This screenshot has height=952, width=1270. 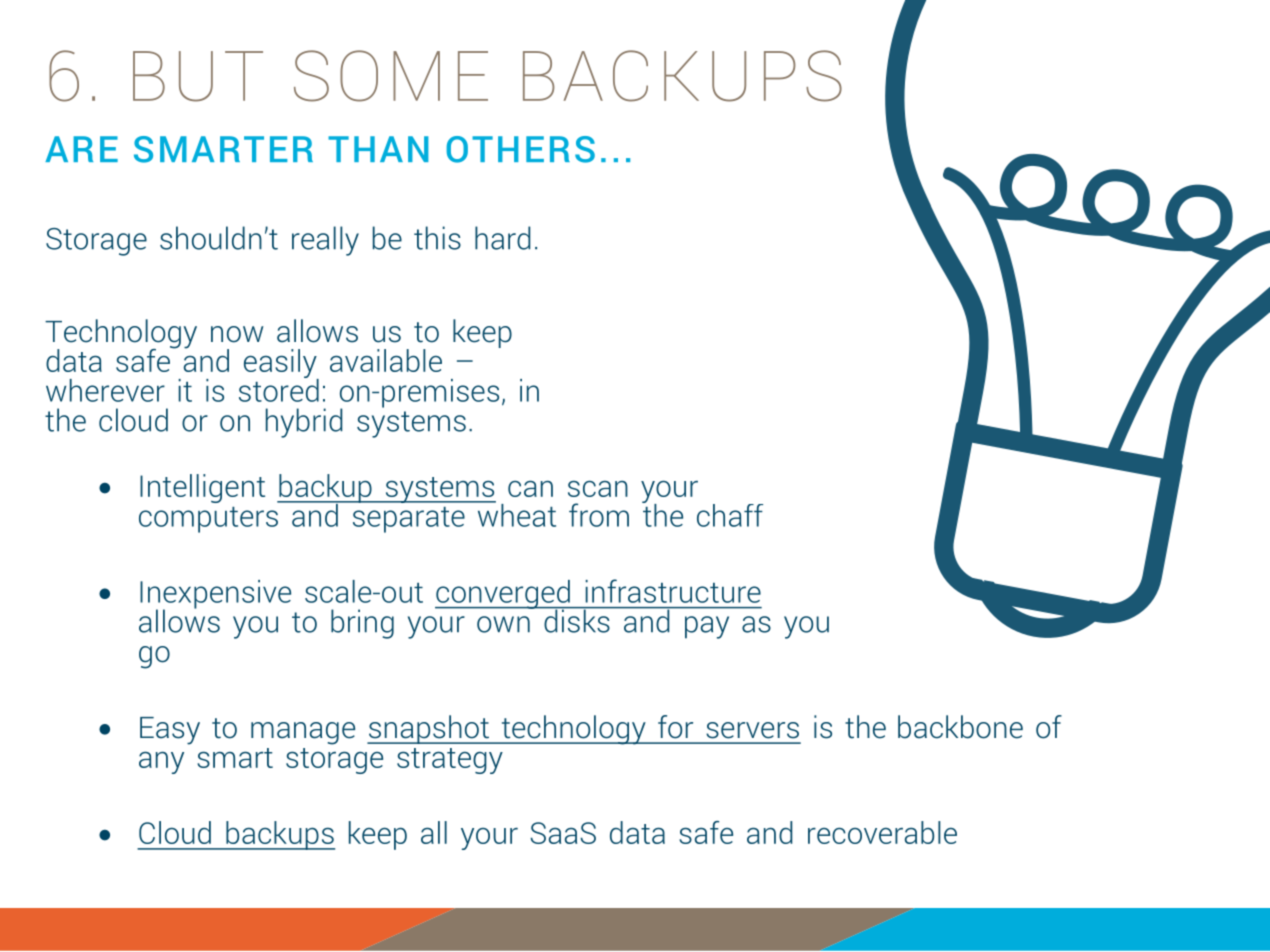 What do you see at coordinates (202, 488) in the screenshot?
I see `Intelligent` at bounding box center [202, 488].
